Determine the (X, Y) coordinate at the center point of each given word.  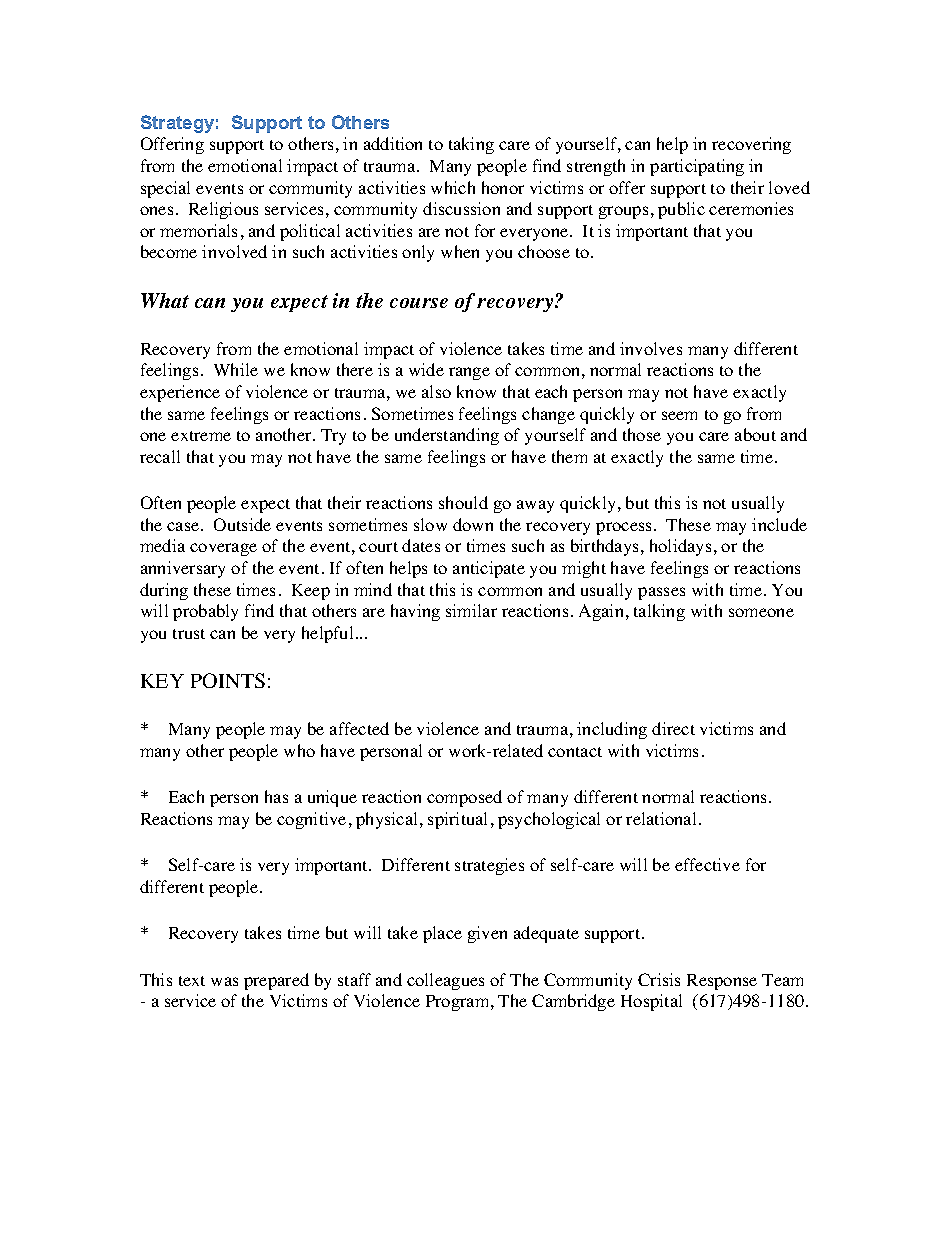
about (755, 434)
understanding (447, 436)
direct (673, 728)
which (453, 187)
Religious (223, 210)
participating (697, 167)
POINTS (228, 680)
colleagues (445, 981)
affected (359, 728)
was (224, 981)
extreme (201, 436)
